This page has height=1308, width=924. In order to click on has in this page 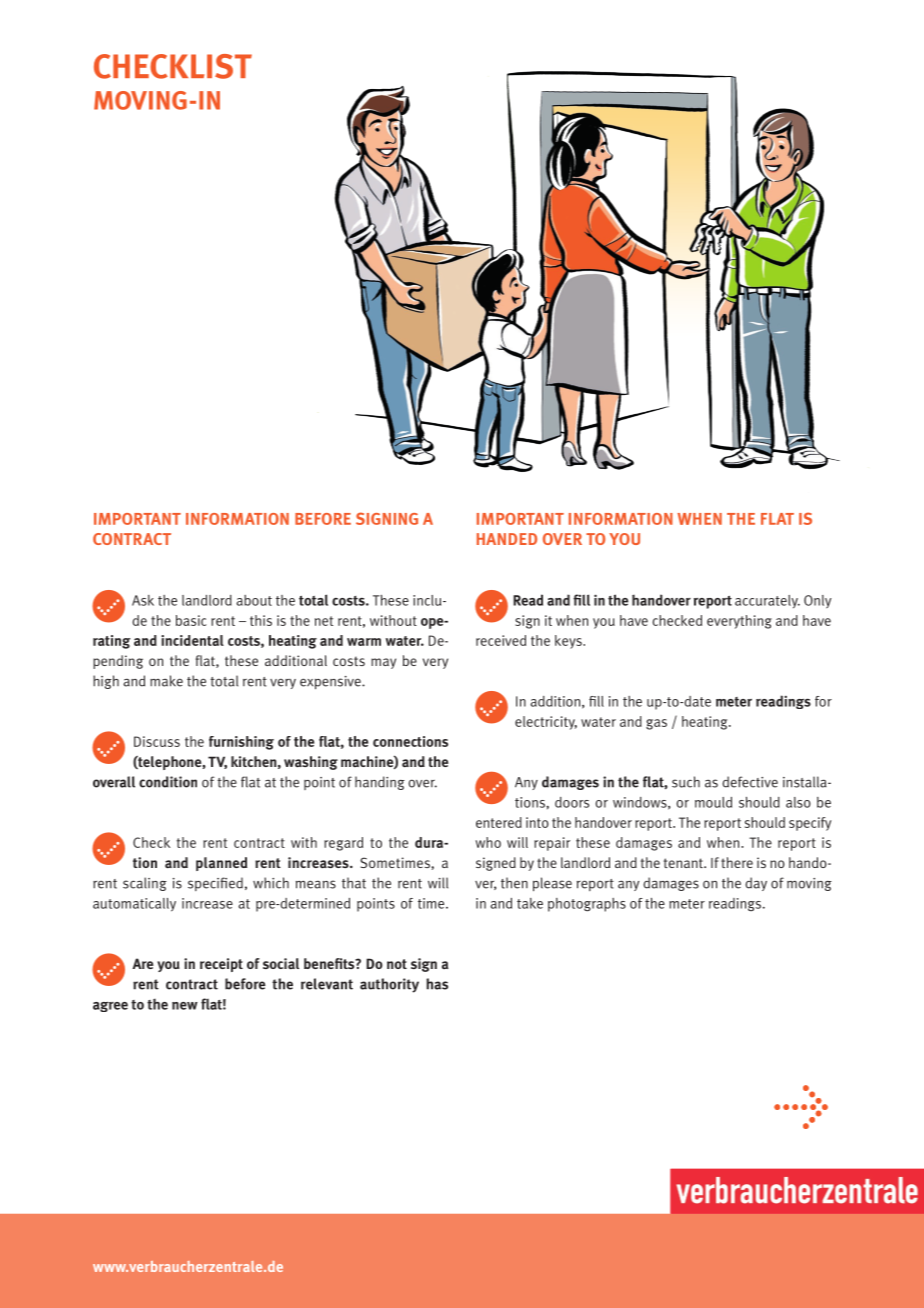, I will do `click(437, 984)`.
